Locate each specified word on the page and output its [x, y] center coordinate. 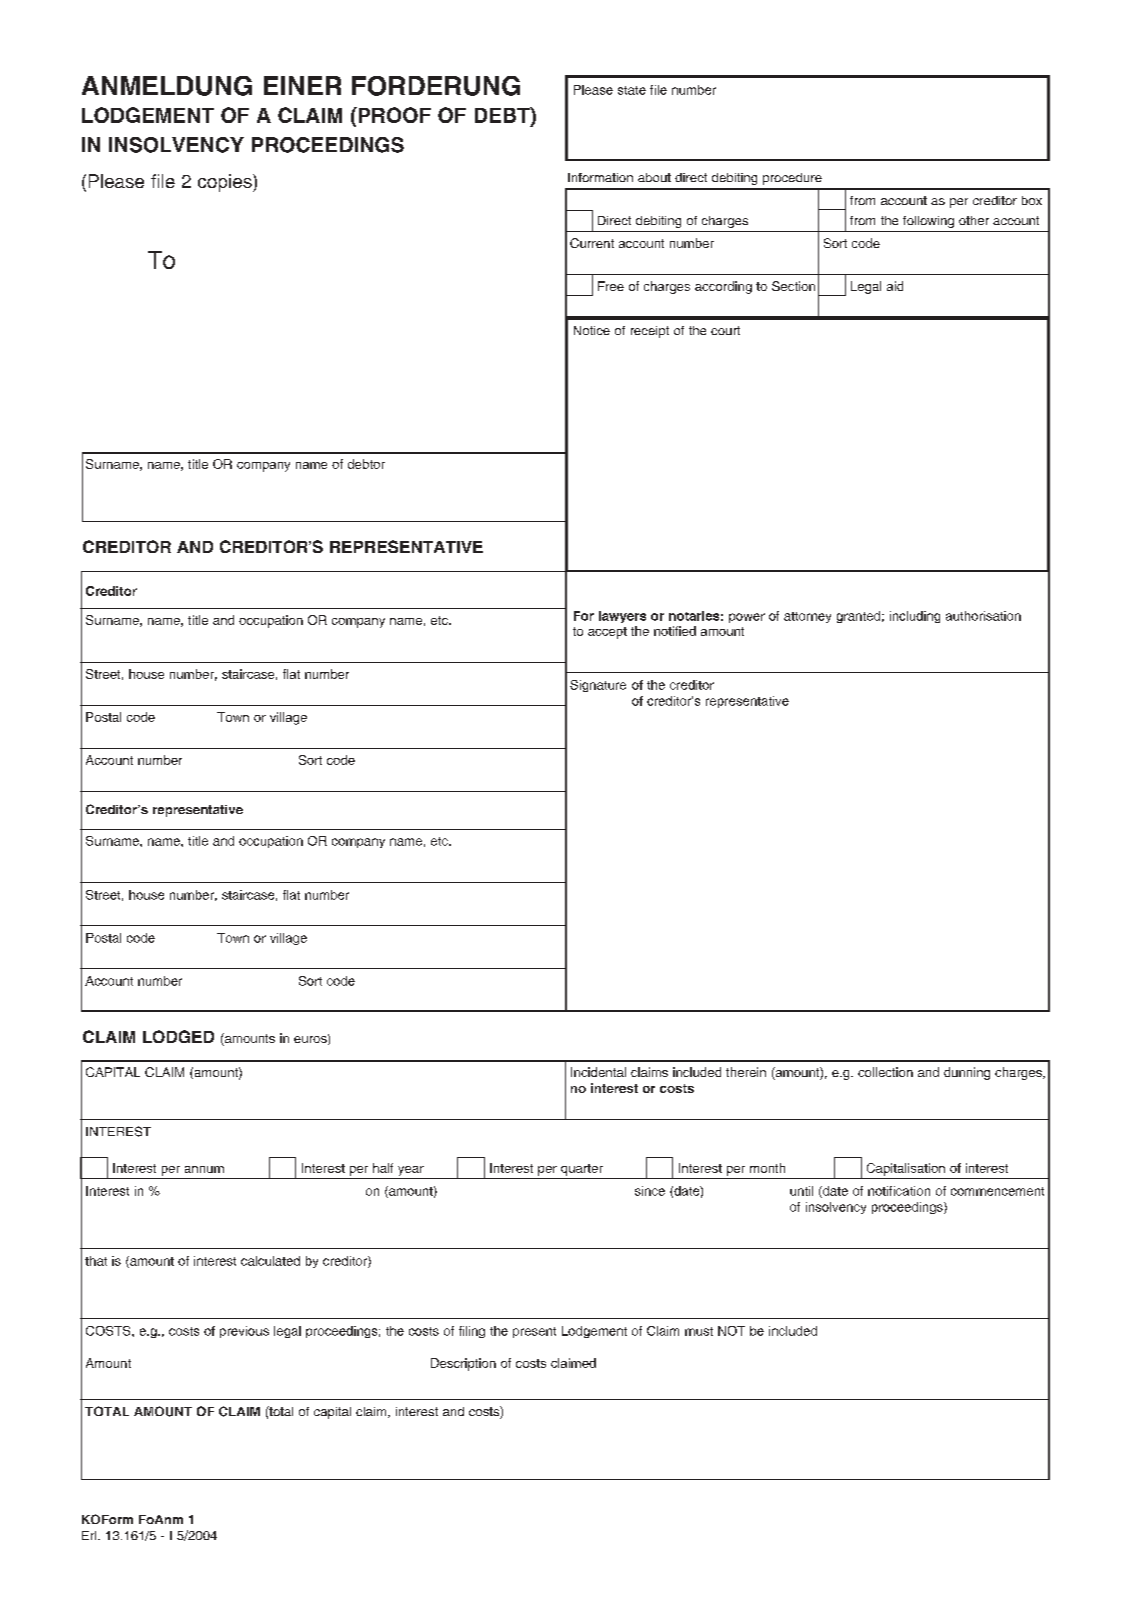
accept [607, 633]
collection [885, 1072]
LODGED [178, 1036]
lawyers [622, 617]
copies [226, 183]
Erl [90, 1535]
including [915, 617]
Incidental [598, 1072]
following [928, 222]
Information [600, 177]
